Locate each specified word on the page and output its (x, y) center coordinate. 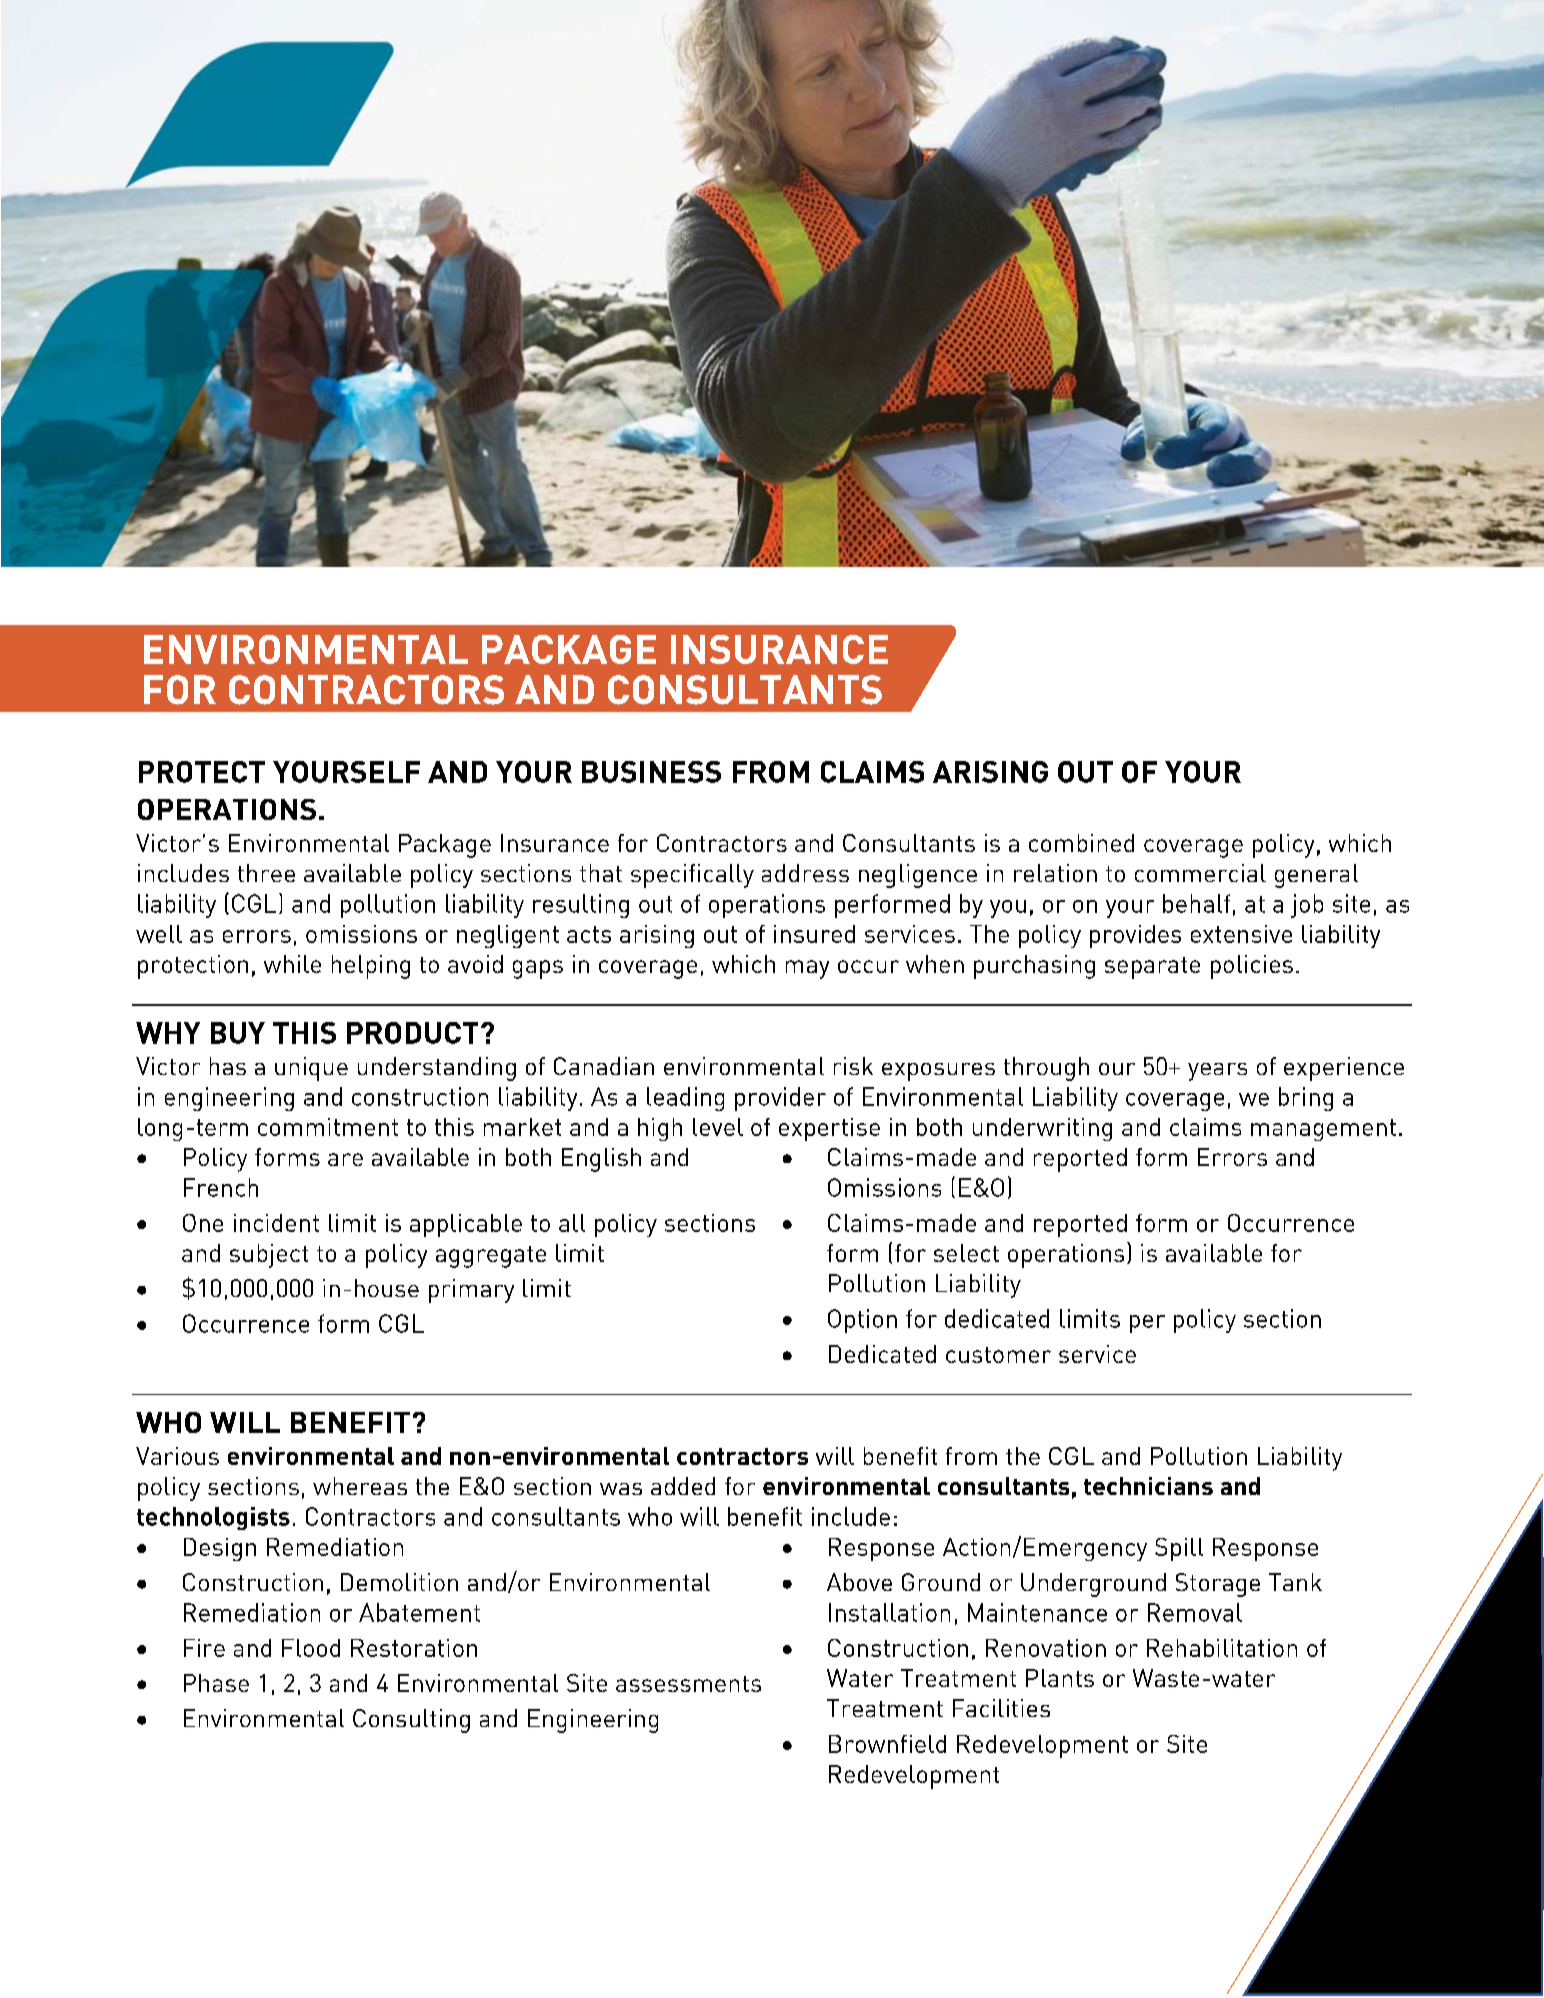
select (966, 1253)
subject (269, 1256)
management (1323, 1130)
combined (1081, 843)
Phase (216, 1683)
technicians (1148, 1486)
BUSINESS (651, 772)
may (807, 969)
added (683, 1486)
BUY (238, 1033)
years (1217, 1072)
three (266, 873)
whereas (360, 1486)
